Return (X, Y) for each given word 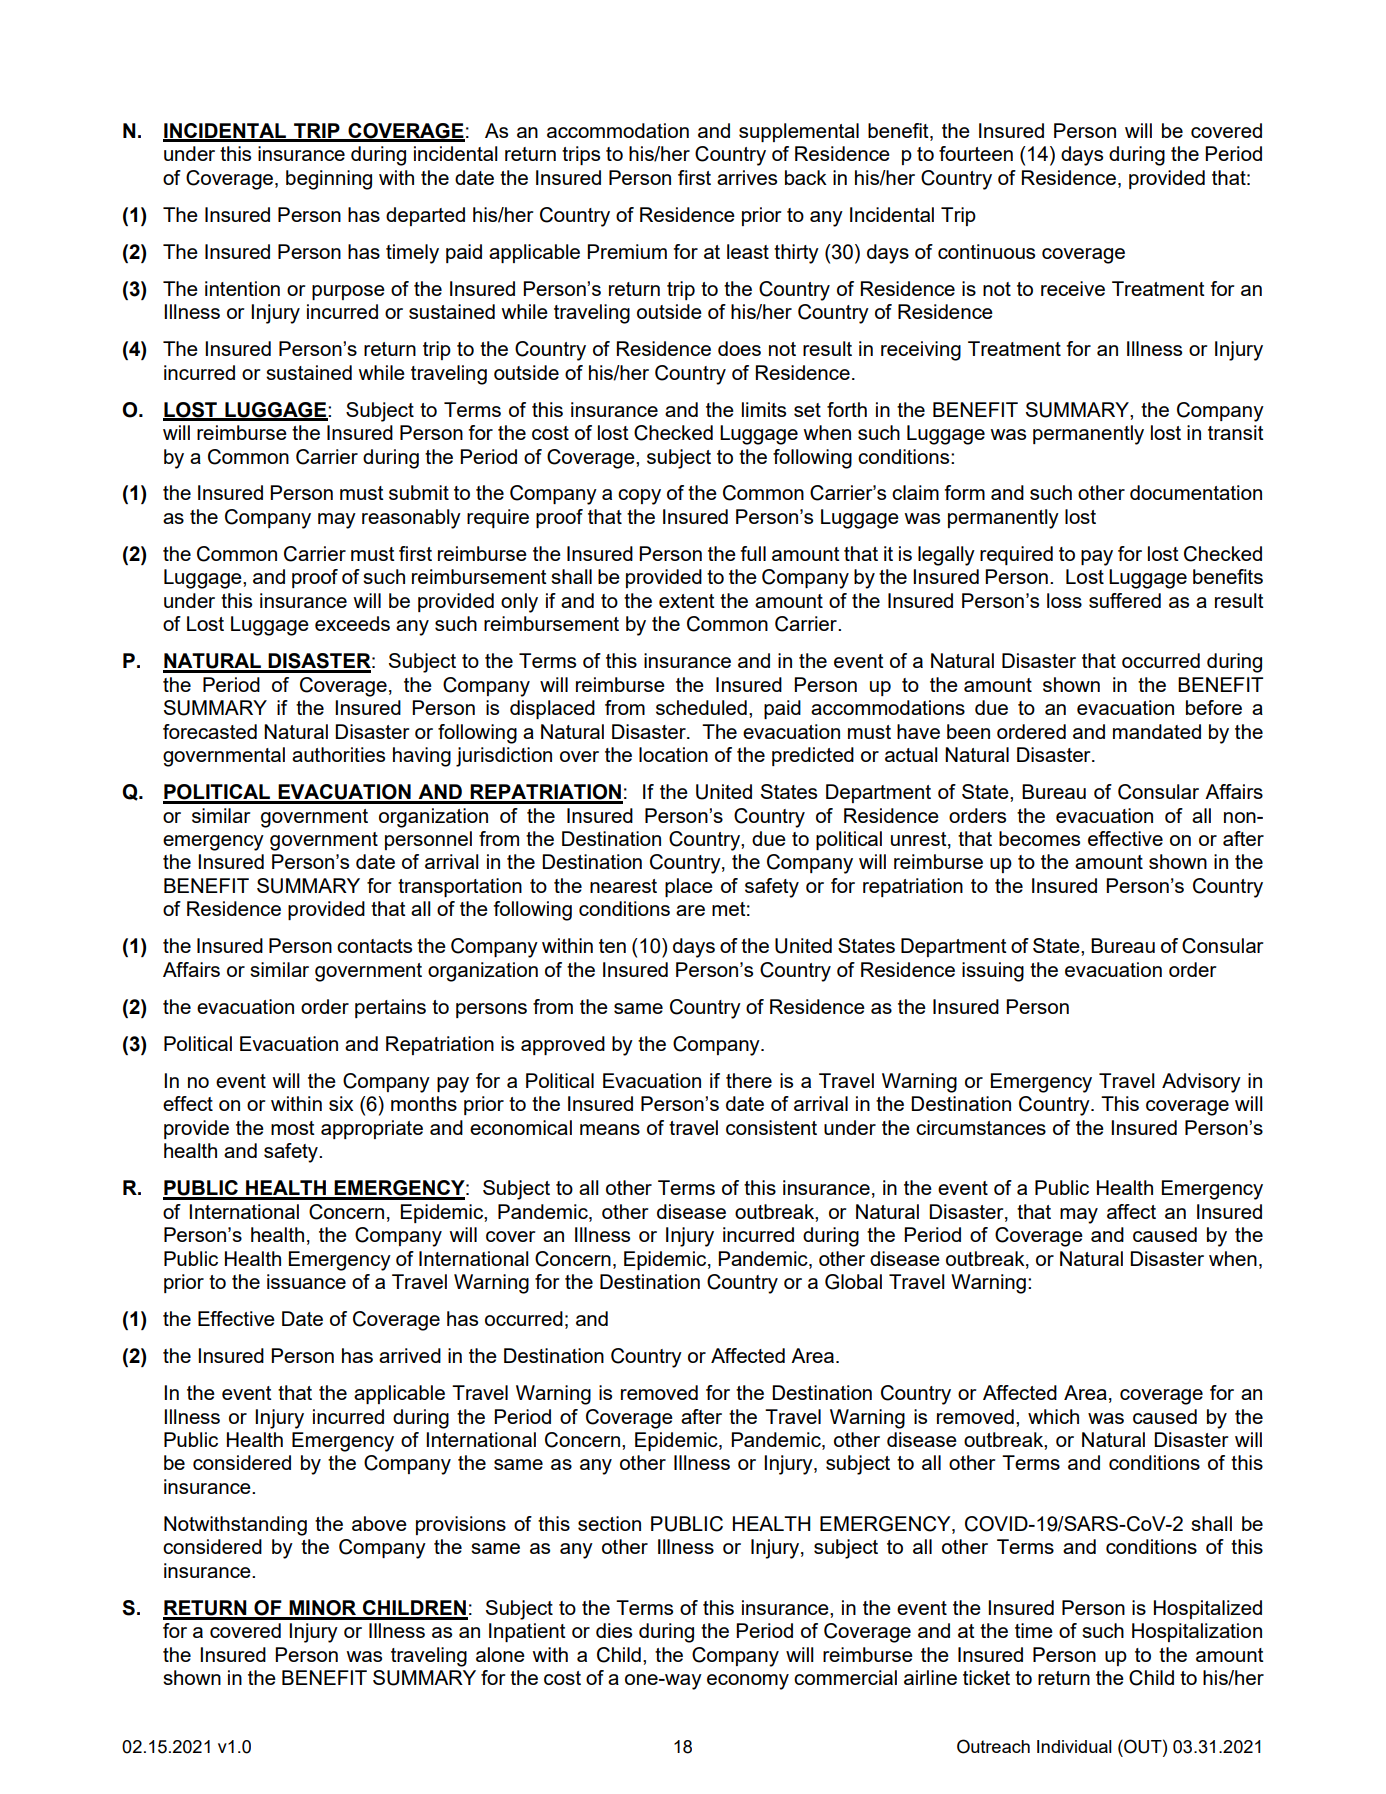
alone (500, 1654)
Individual (1074, 1746)
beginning (329, 180)
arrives (747, 177)
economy (748, 1682)
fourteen (976, 153)
